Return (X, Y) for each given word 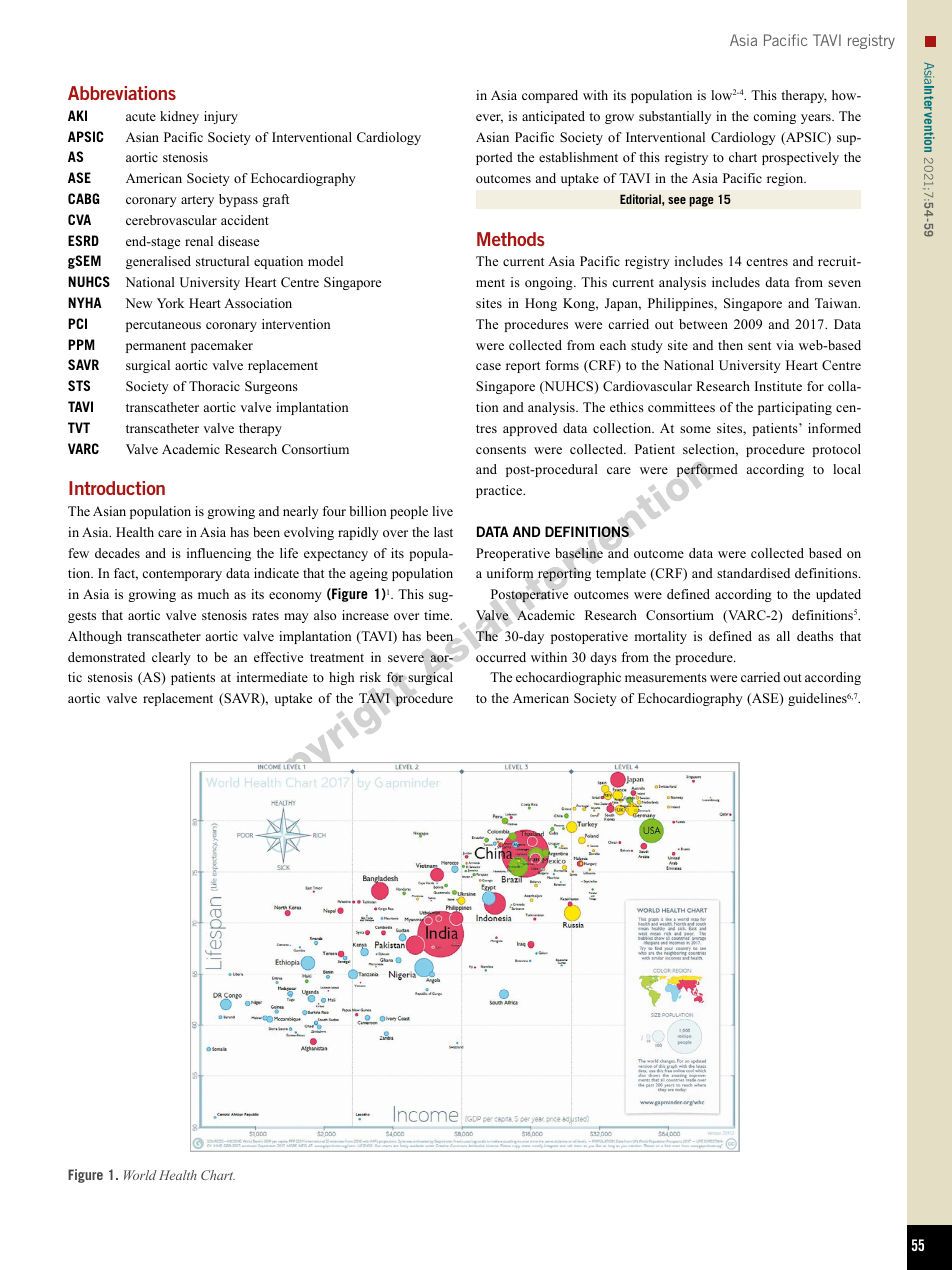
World (140, 1175)
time (438, 615)
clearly (171, 658)
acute (141, 117)
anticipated (553, 117)
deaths (815, 636)
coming (774, 117)
